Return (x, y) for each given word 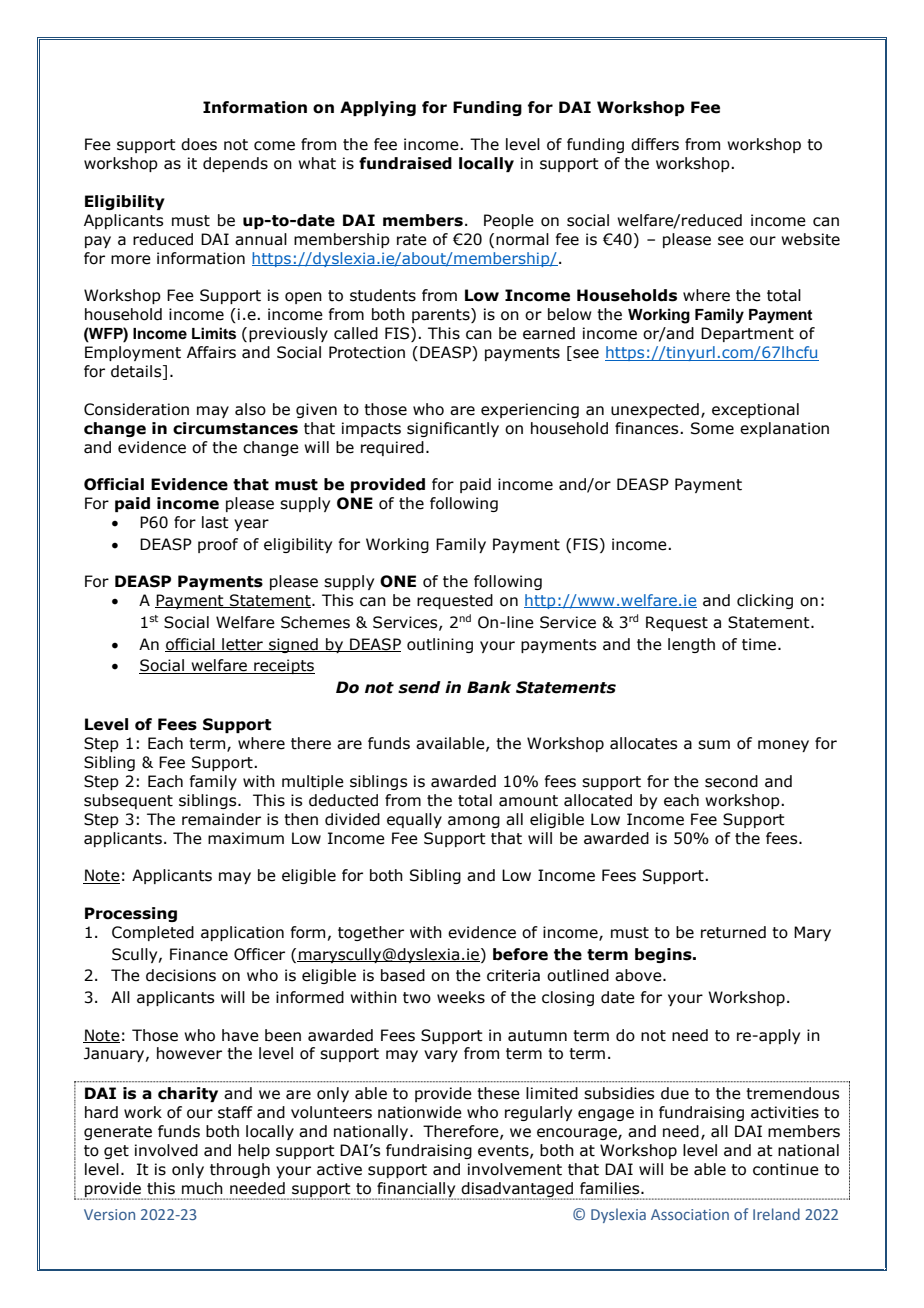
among (474, 822)
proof (218, 545)
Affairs (211, 352)
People (509, 221)
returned (733, 932)
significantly (453, 429)
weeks (461, 997)
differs (655, 144)
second (731, 781)
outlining (440, 645)
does (199, 144)
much (202, 1188)
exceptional (755, 410)
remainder (221, 819)
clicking (765, 601)
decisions (181, 975)
